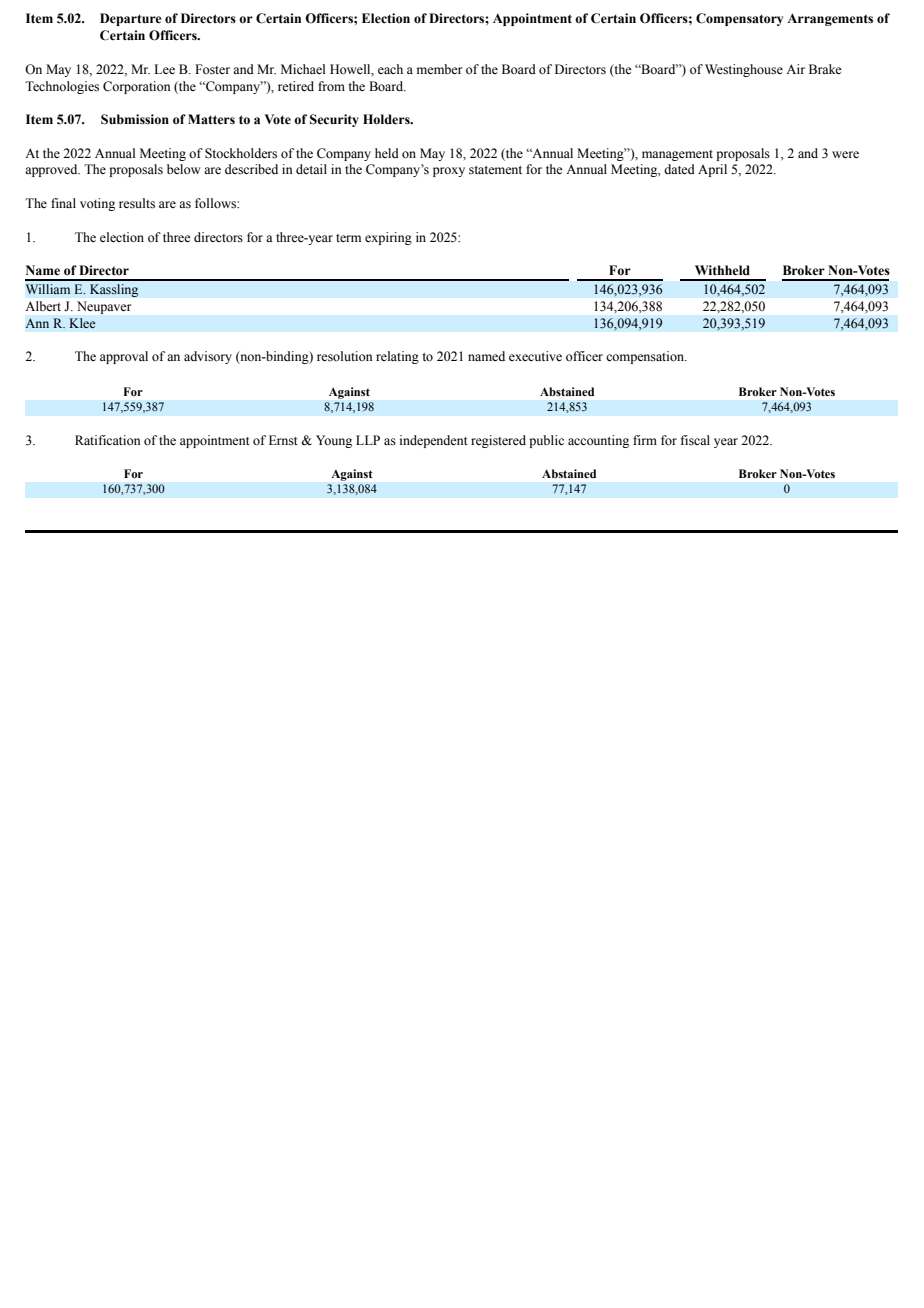  I want to click on member, so click(439, 69).
